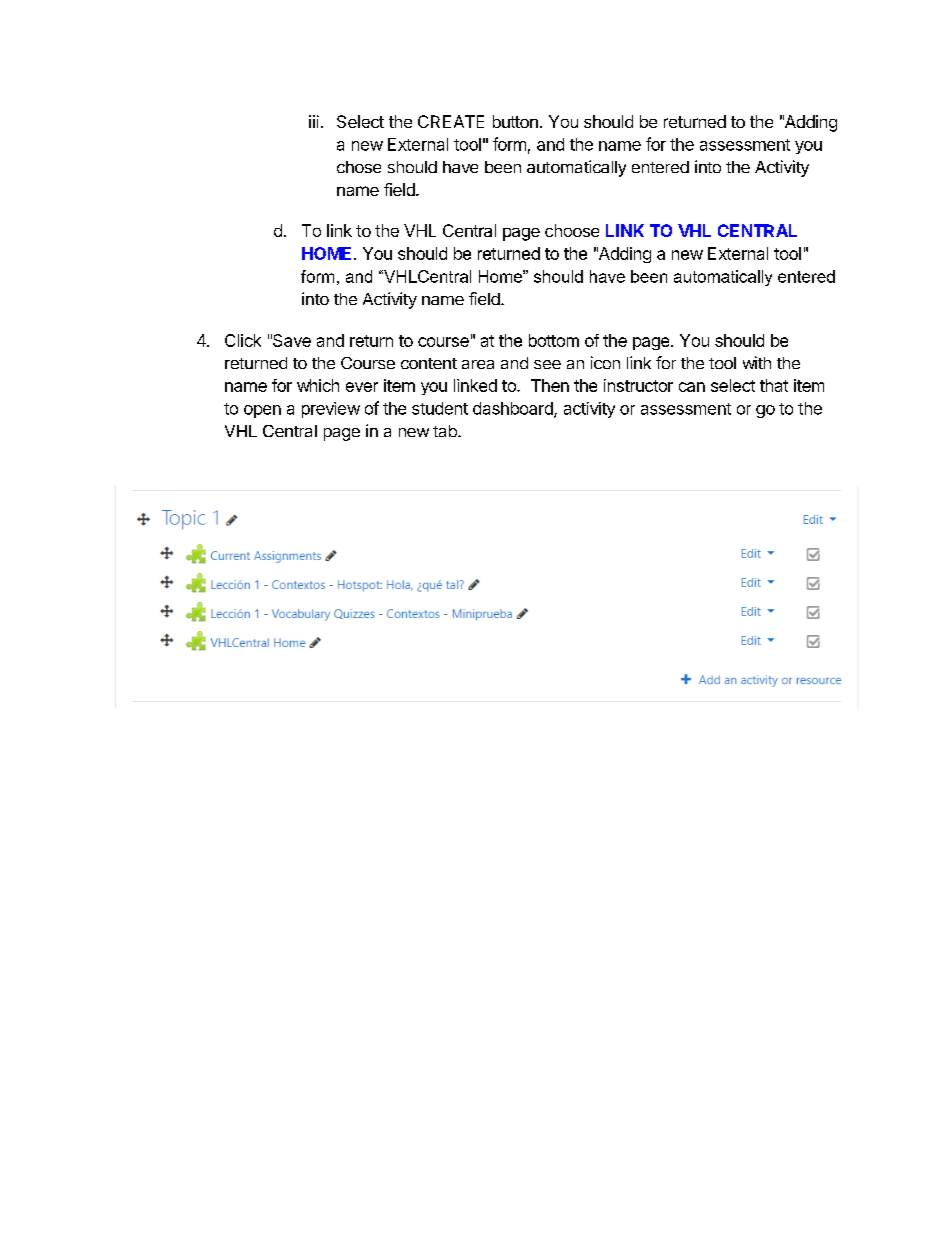 Image resolution: width=952 pixels, height=1233 pixels. I want to click on area, so click(478, 364).
